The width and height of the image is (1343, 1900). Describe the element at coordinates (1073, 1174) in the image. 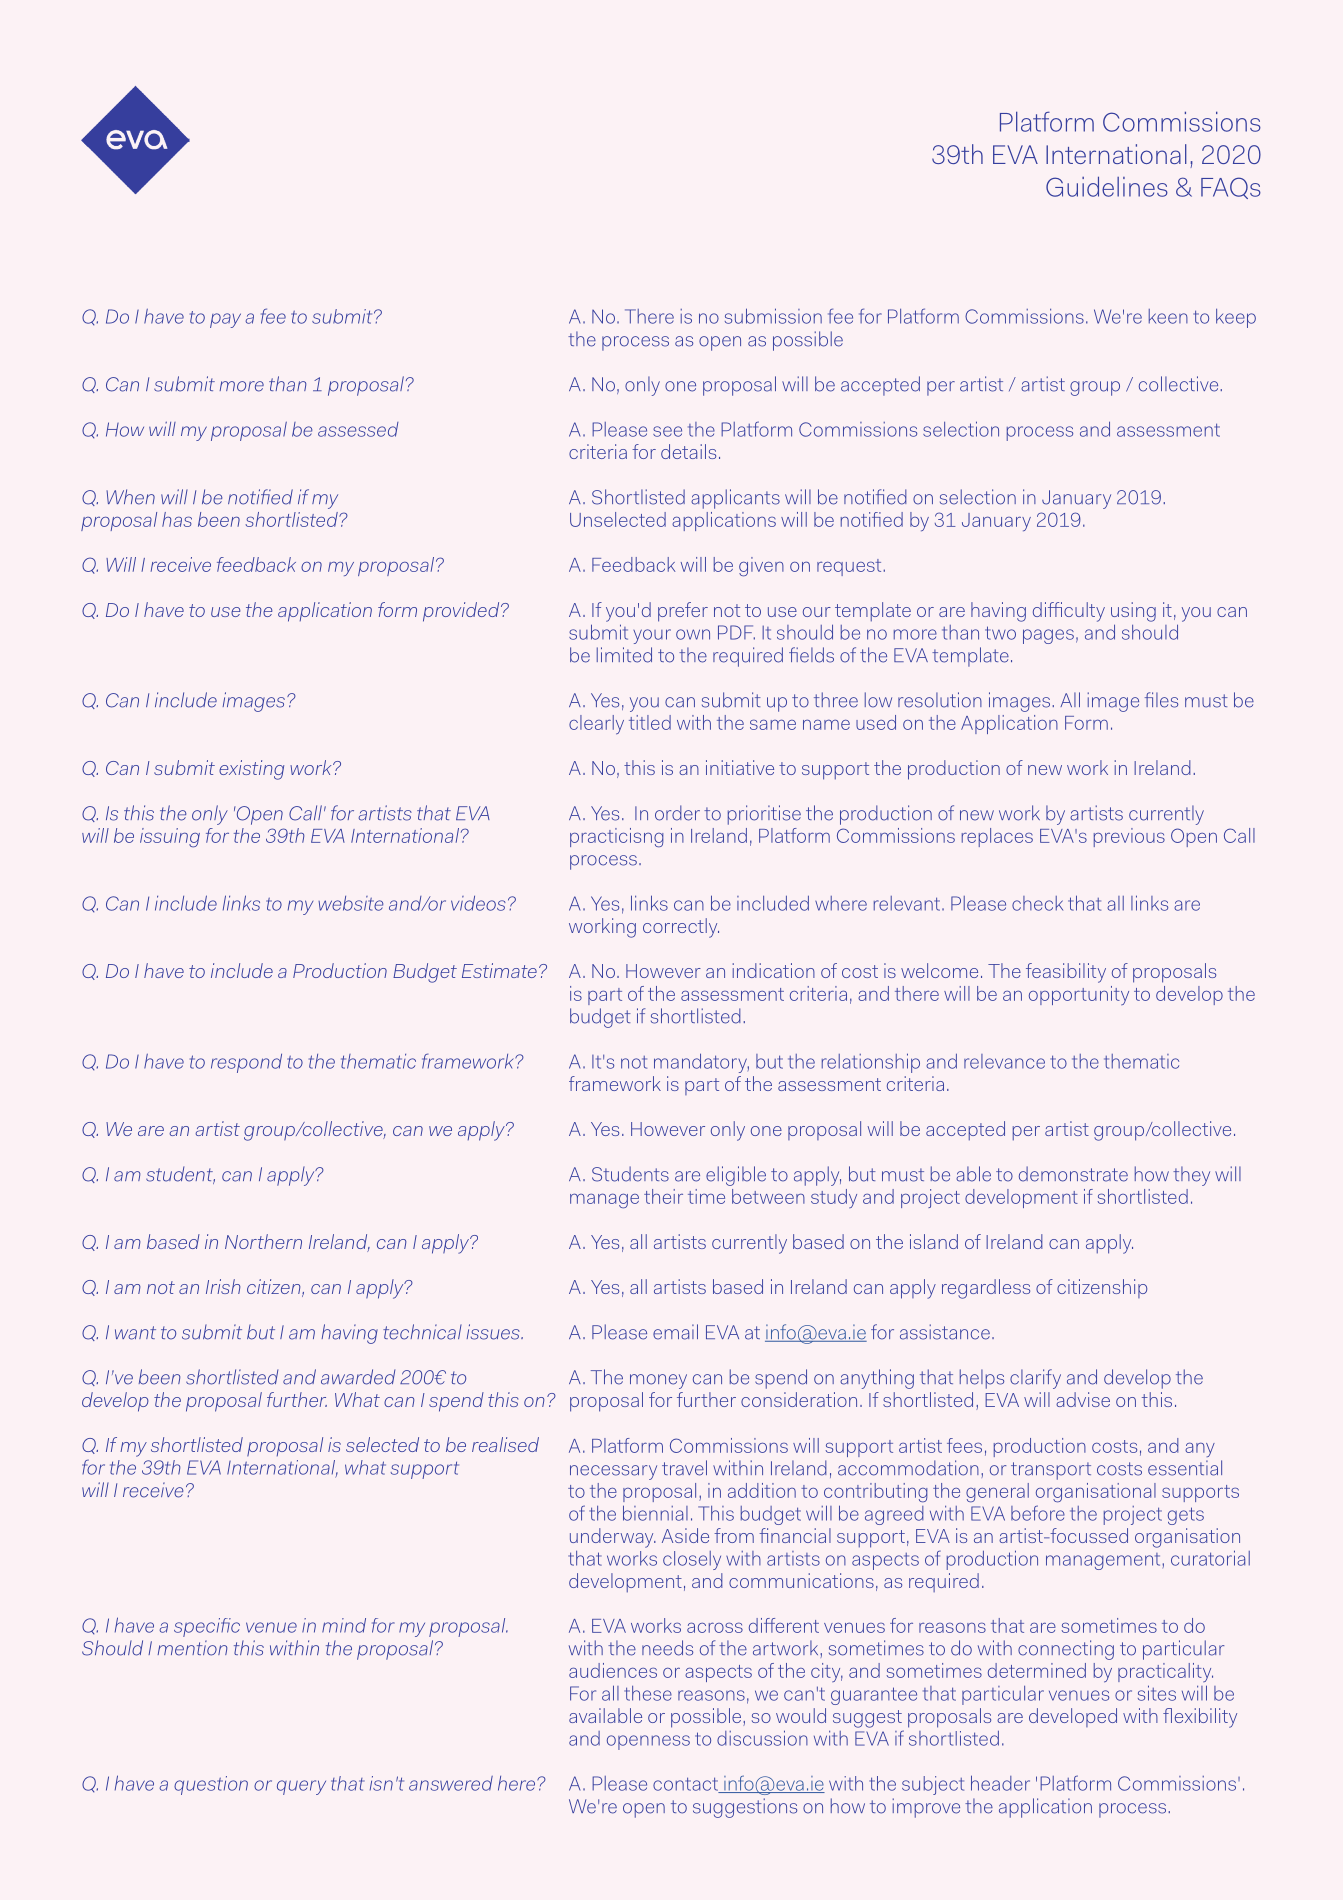

I see `demonstrate` at that location.
